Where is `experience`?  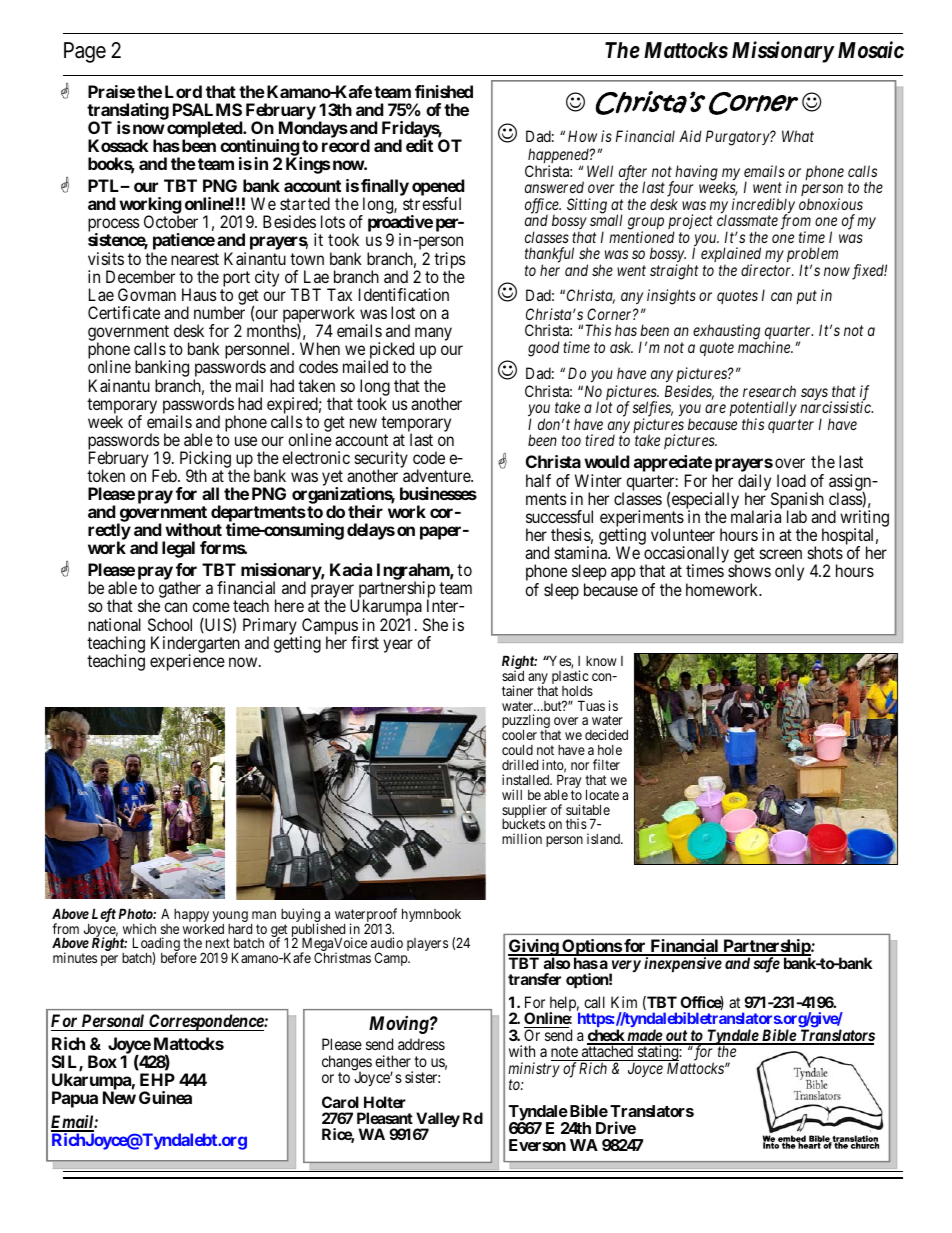 experience is located at coordinates (187, 662).
